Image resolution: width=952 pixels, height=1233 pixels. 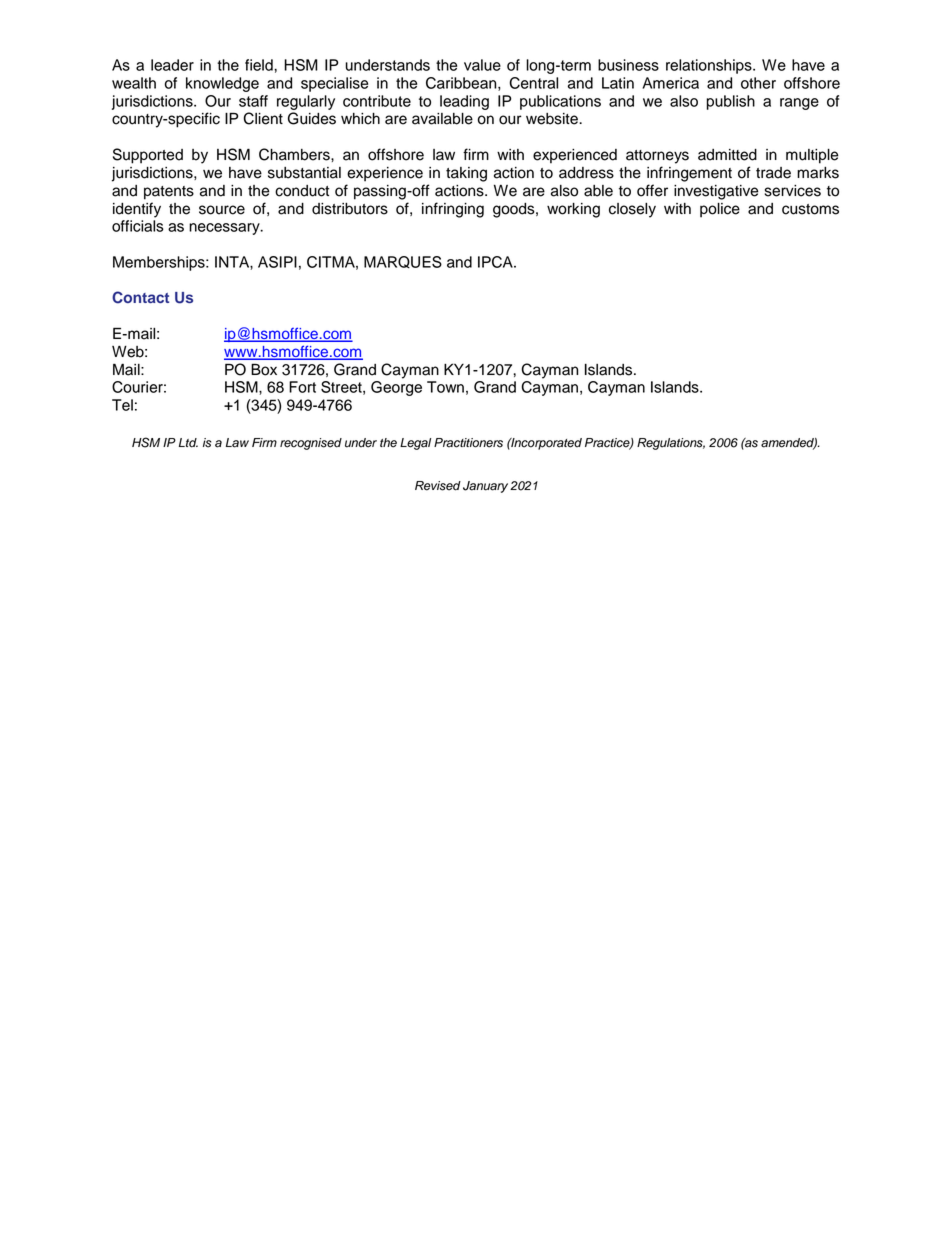 I want to click on other, so click(x=758, y=83).
